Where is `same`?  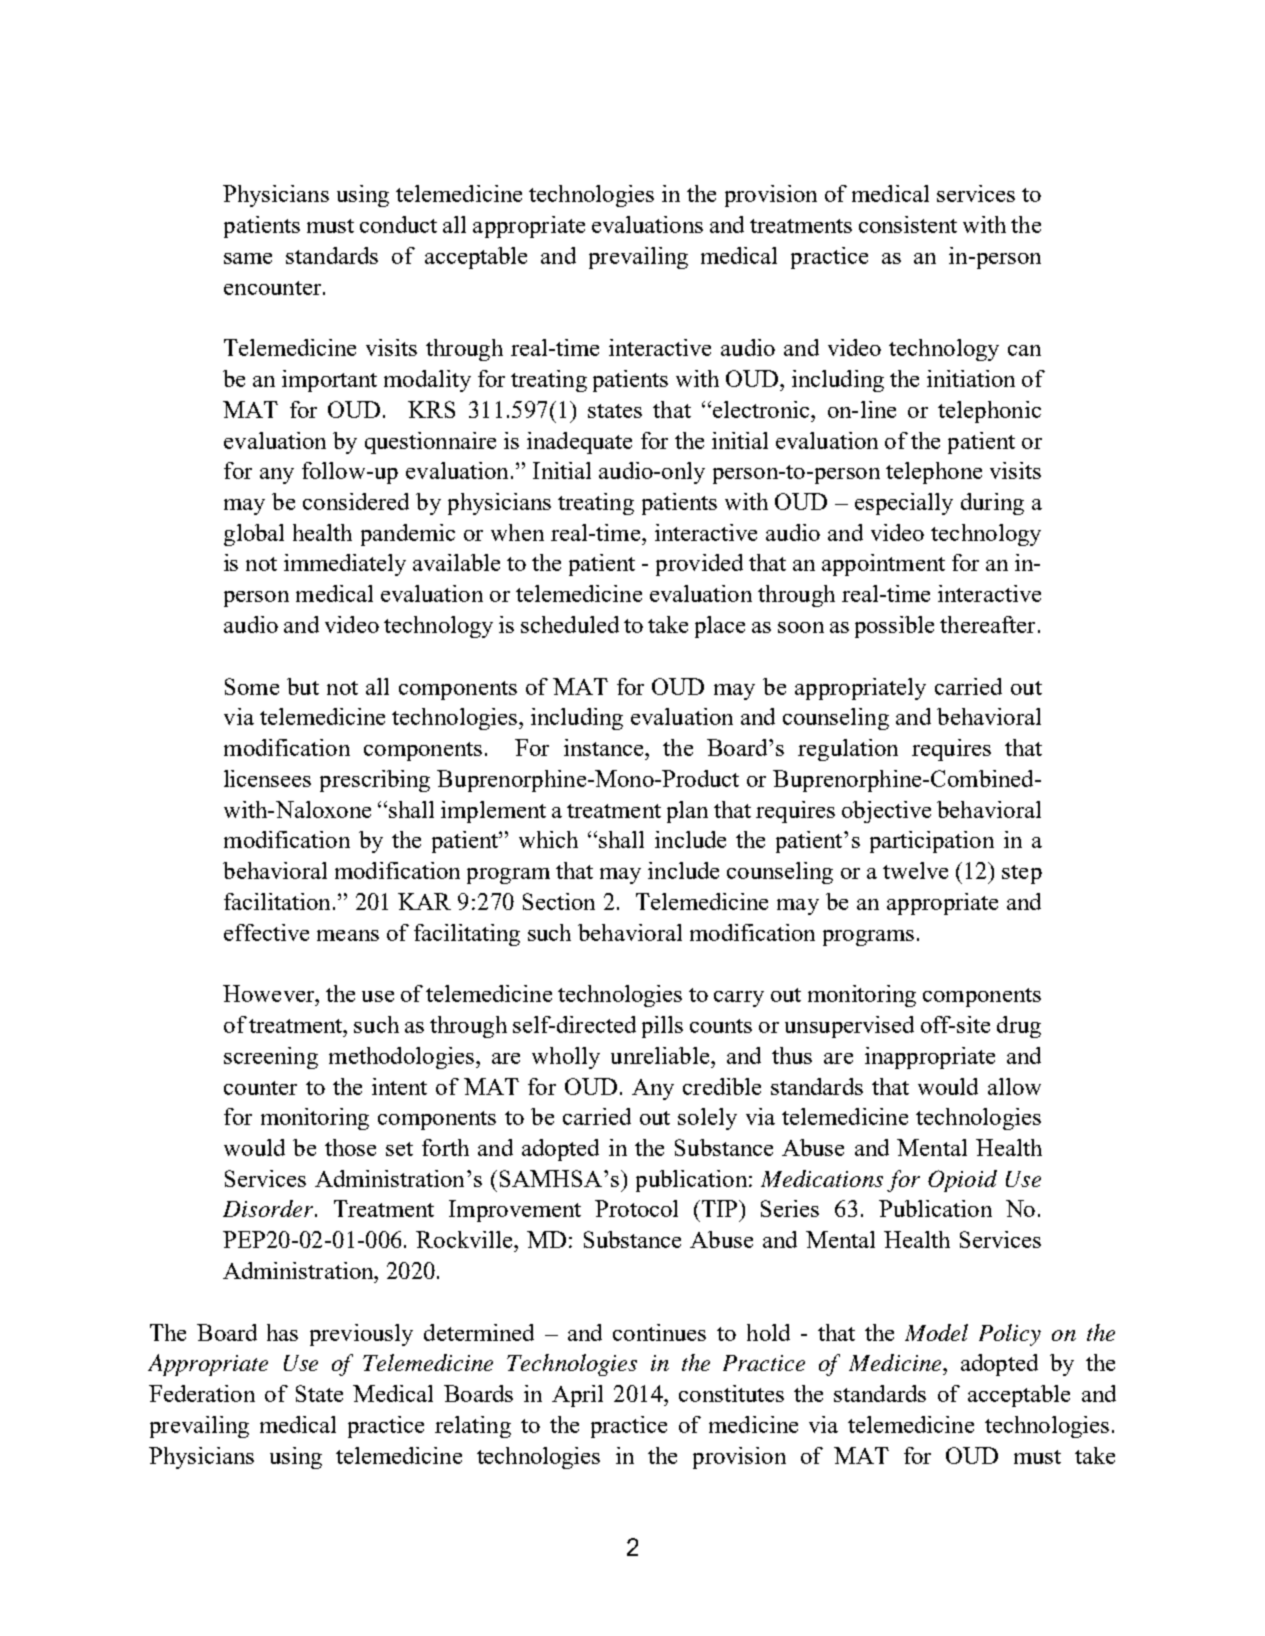 same is located at coordinates (248, 258).
